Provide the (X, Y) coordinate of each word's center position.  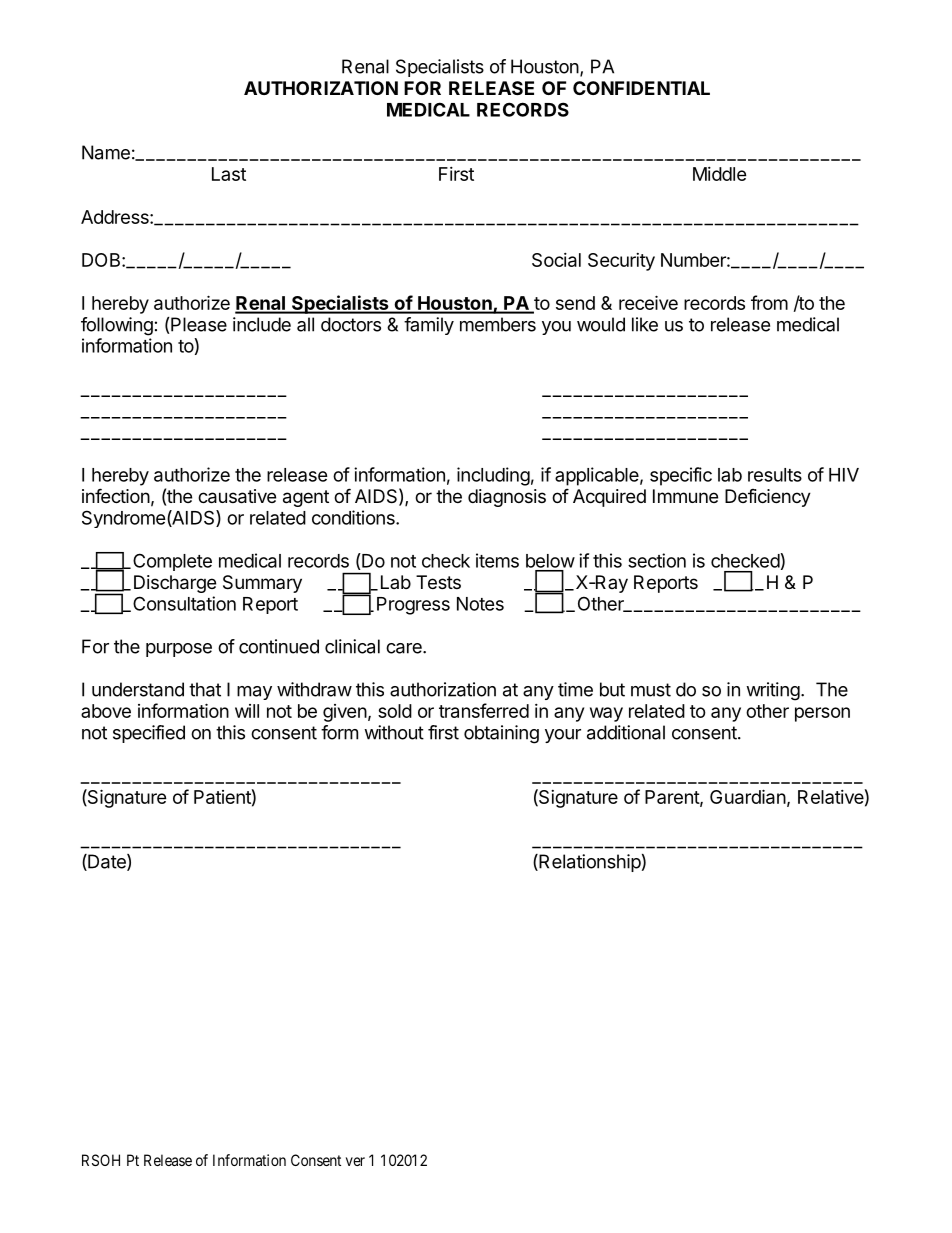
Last (229, 174)
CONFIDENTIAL (641, 88)
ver (355, 1161)
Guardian (748, 796)
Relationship (589, 863)
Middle (720, 174)
